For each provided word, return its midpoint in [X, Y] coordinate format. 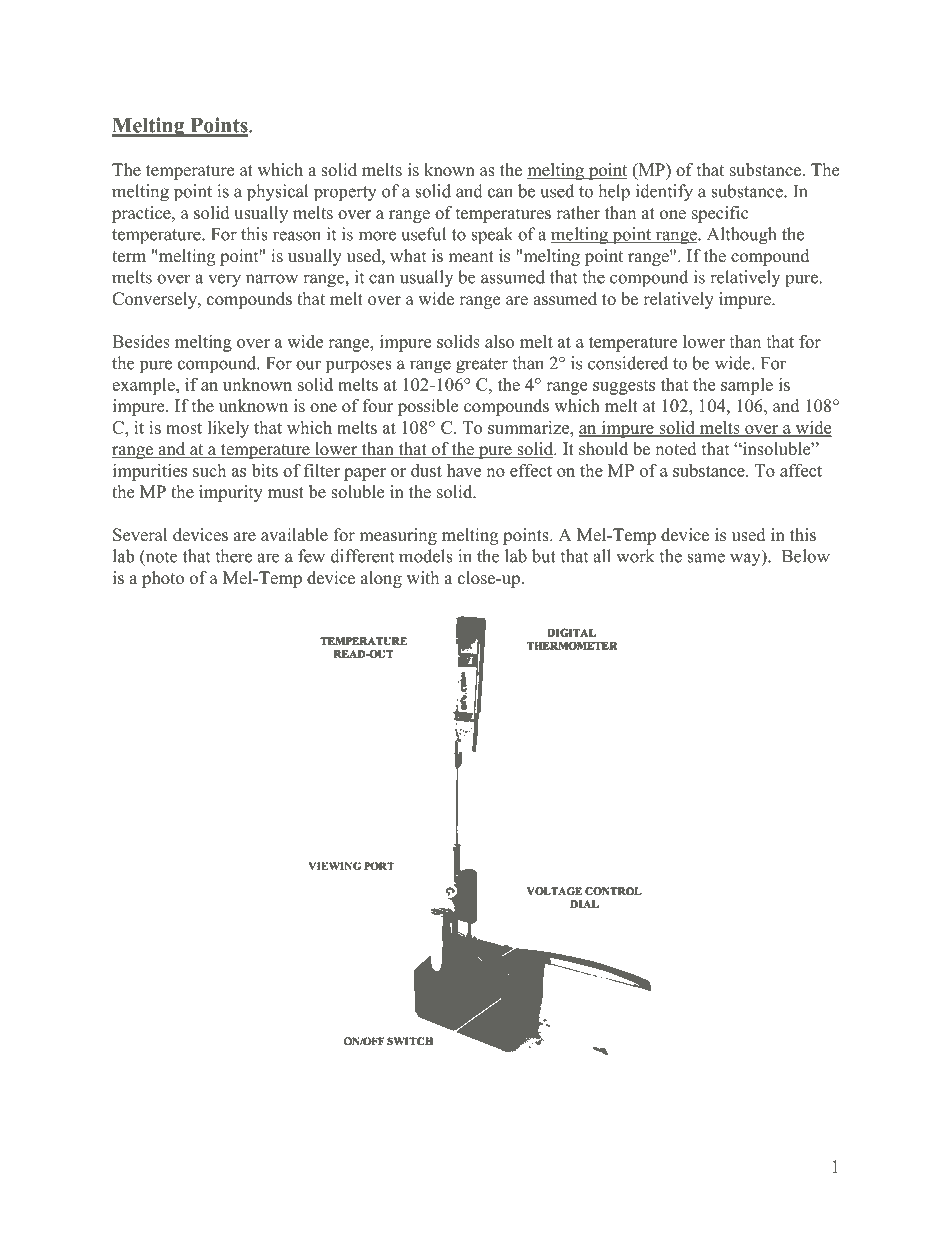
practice [142, 214]
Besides [141, 341]
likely [228, 429]
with [423, 577]
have [464, 470]
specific [720, 214]
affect [801, 470]
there [233, 556]
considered [628, 363]
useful [424, 234]
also [499, 341]
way [746, 560]
